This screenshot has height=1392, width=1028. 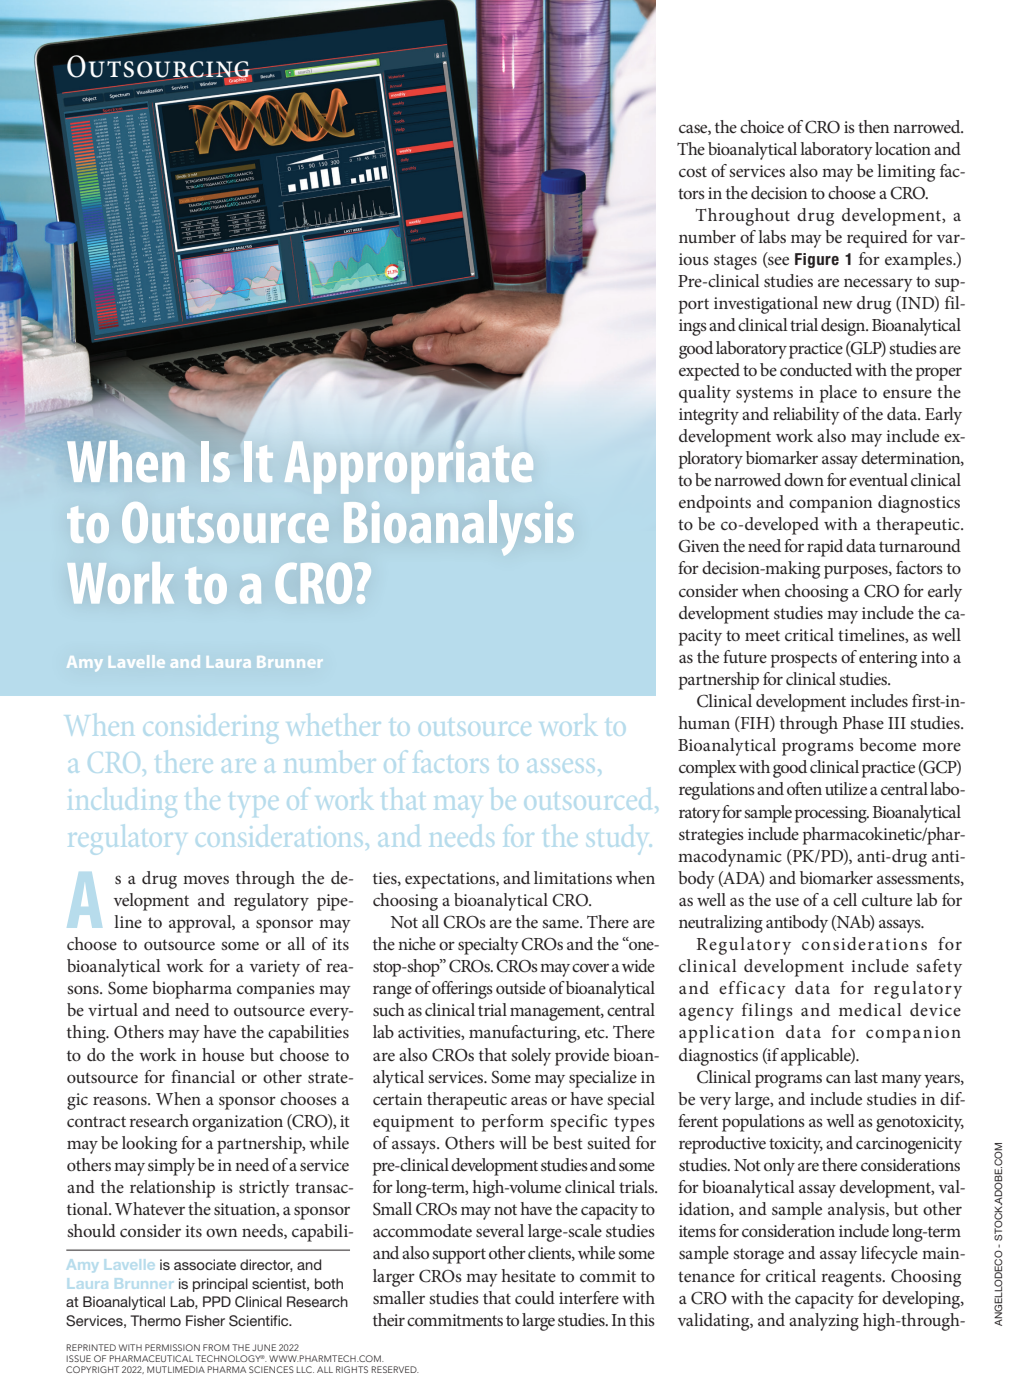 What do you see at coordinates (206, 879) in the screenshot?
I see `moves` at bounding box center [206, 879].
